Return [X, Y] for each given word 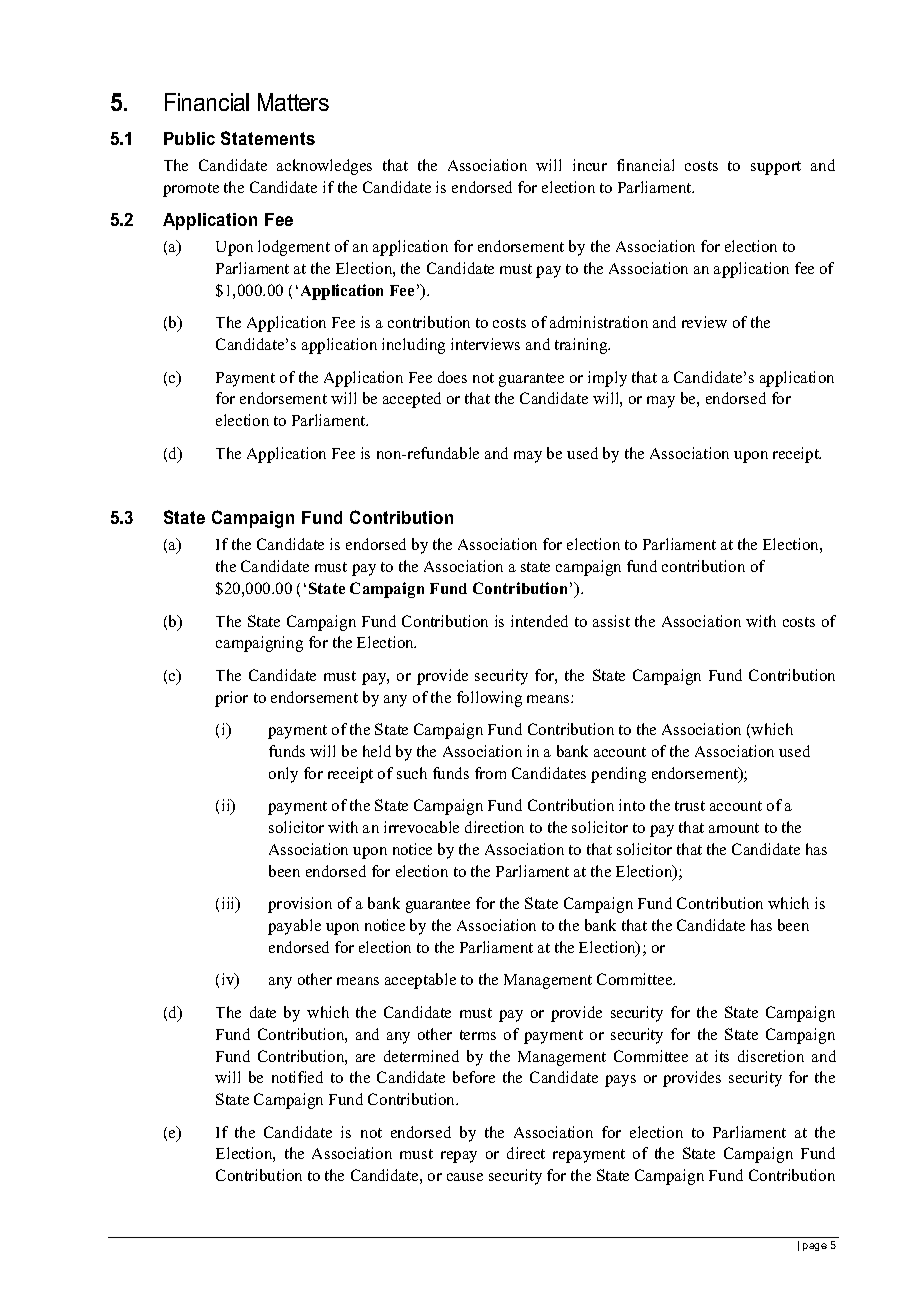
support [776, 168]
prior [231, 699]
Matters [293, 102]
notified [297, 1077]
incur [590, 165]
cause [465, 1177]
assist [611, 621]
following [489, 699]
